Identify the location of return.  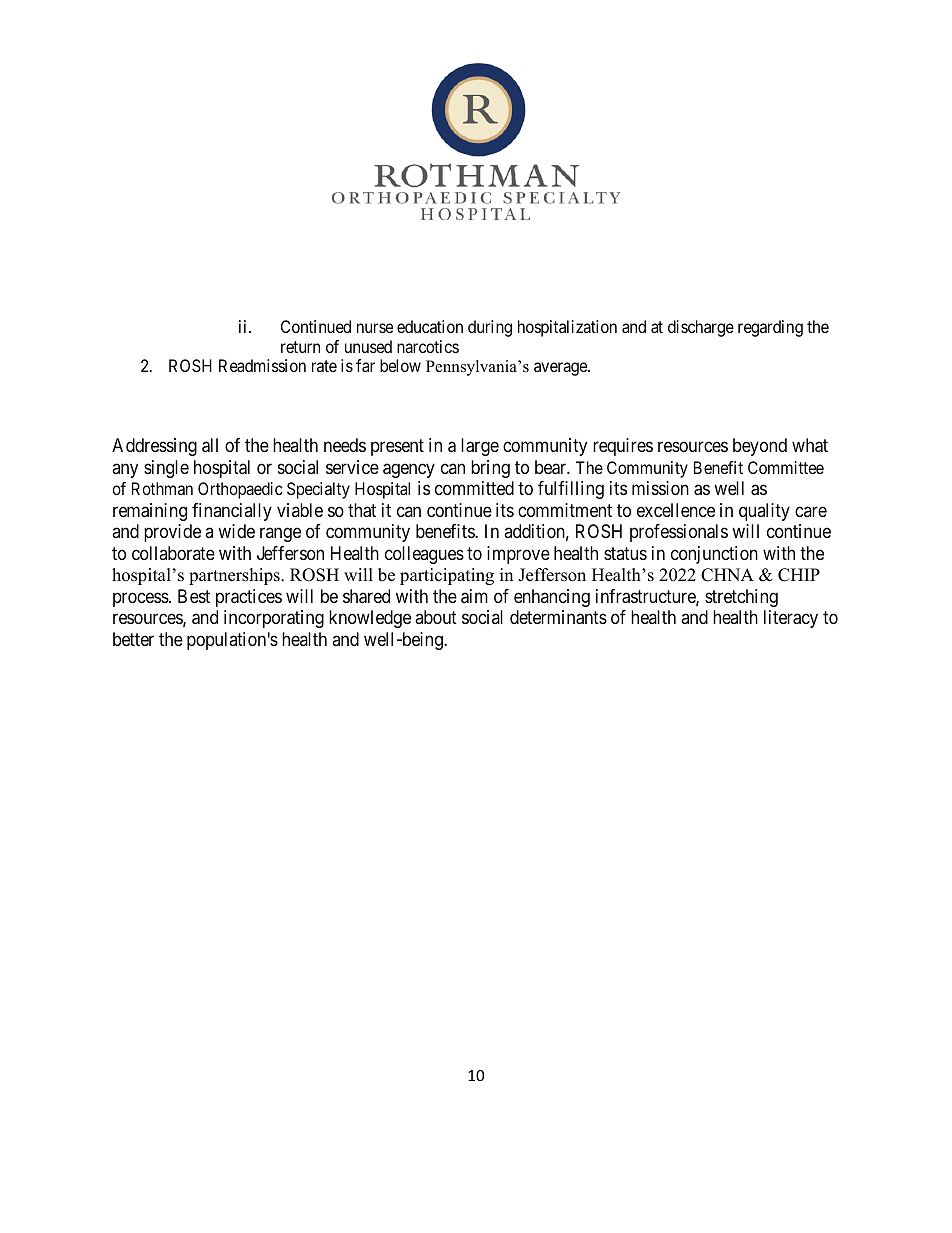
(300, 347).
